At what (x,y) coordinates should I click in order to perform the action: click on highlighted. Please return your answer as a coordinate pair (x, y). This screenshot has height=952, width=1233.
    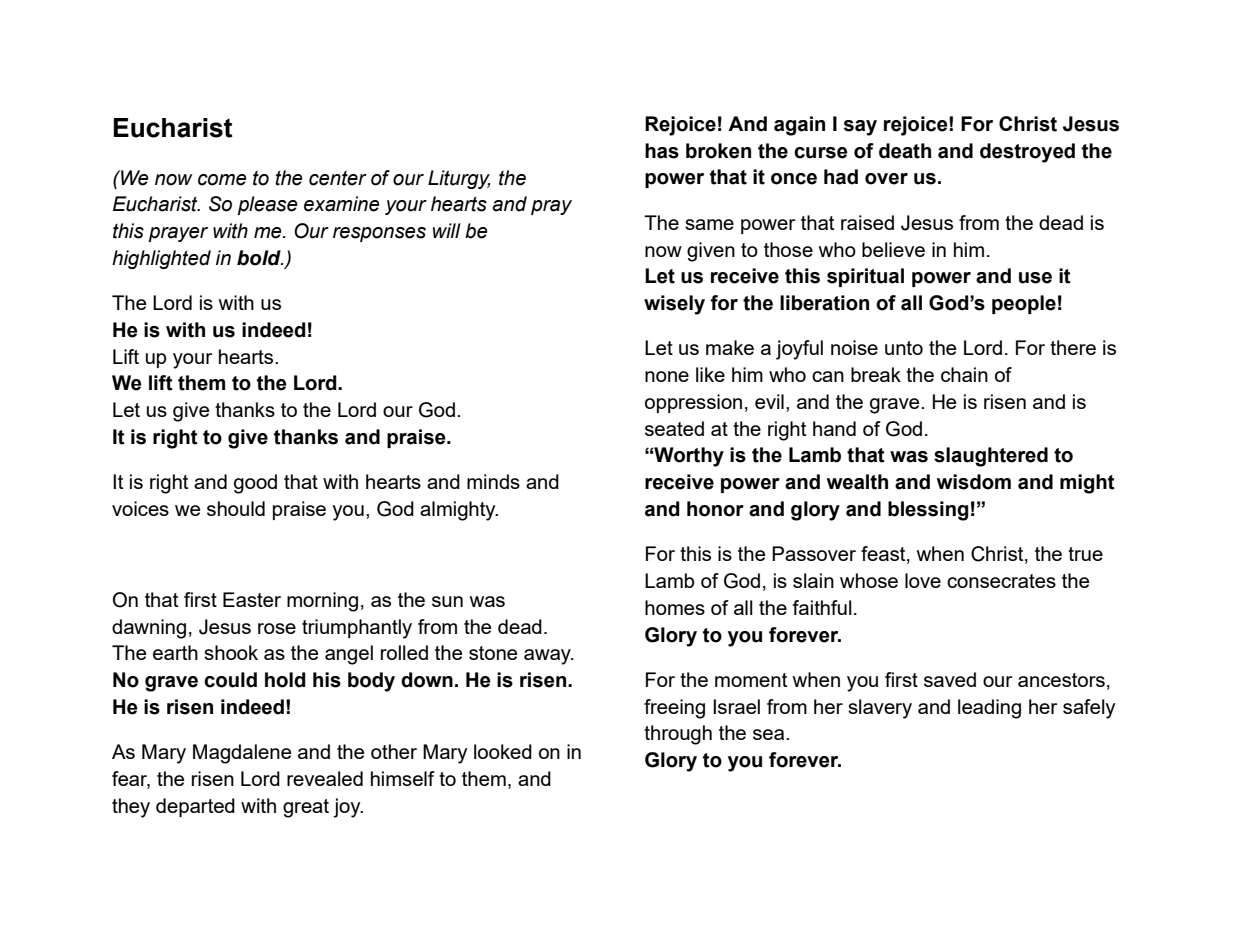
    Looking at the image, I should click on (161, 259).
